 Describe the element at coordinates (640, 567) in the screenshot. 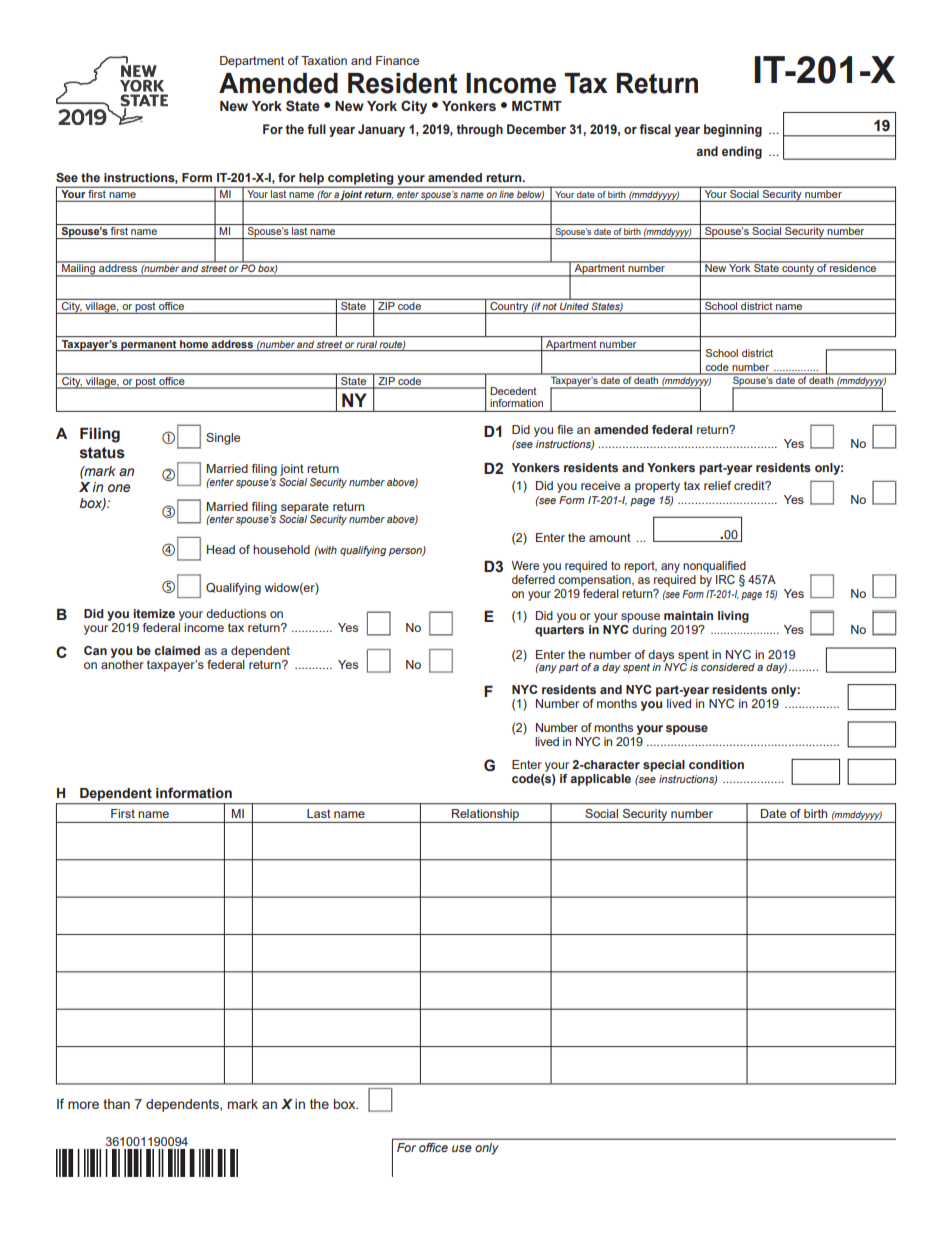

I see `report` at that location.
